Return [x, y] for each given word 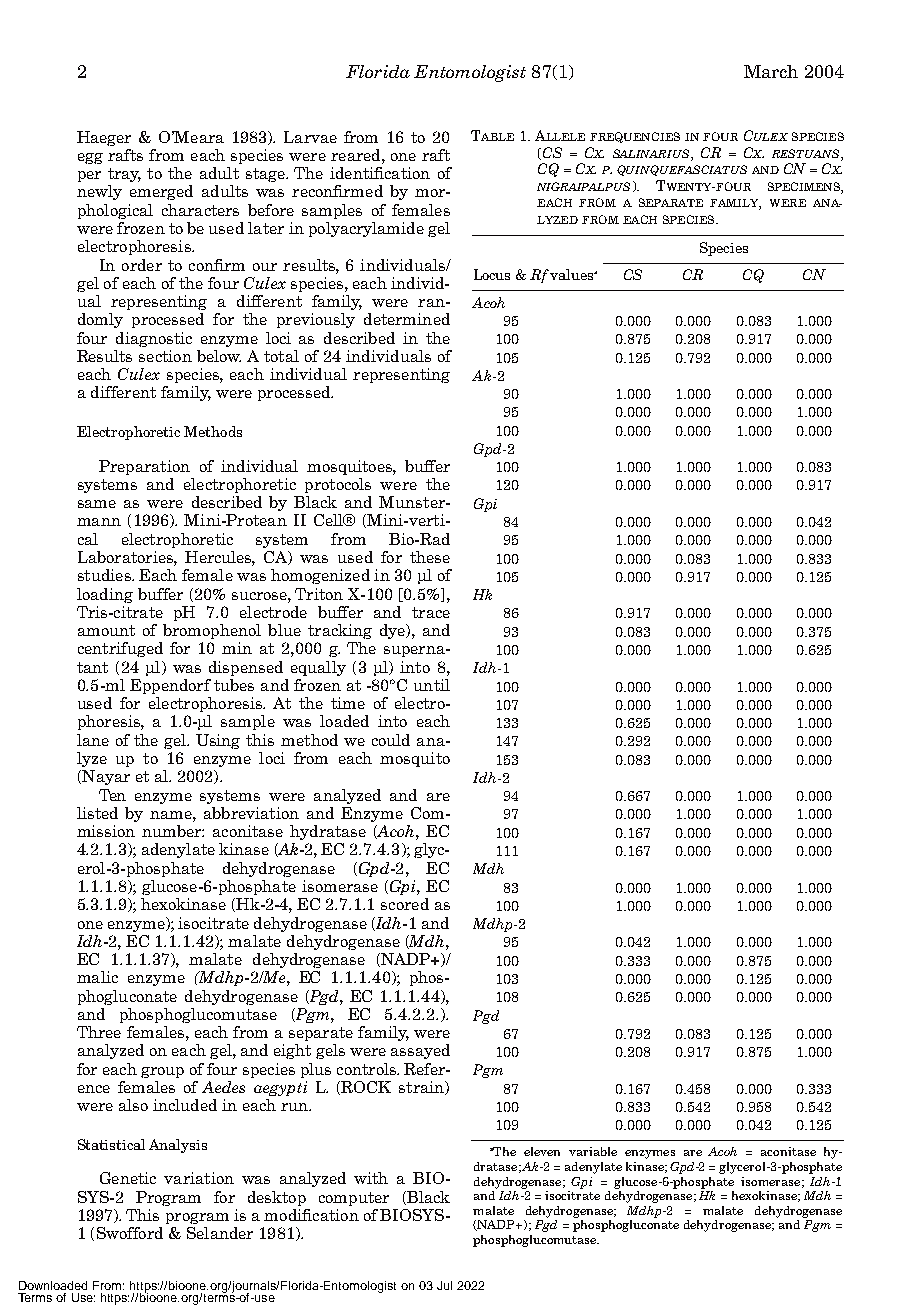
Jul [444, 1285]
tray [124, 175]
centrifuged [120, 649]
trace [431, 612]
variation [199, 1178]
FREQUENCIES [635, 137]
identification [380, 173]
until [432, 685]
